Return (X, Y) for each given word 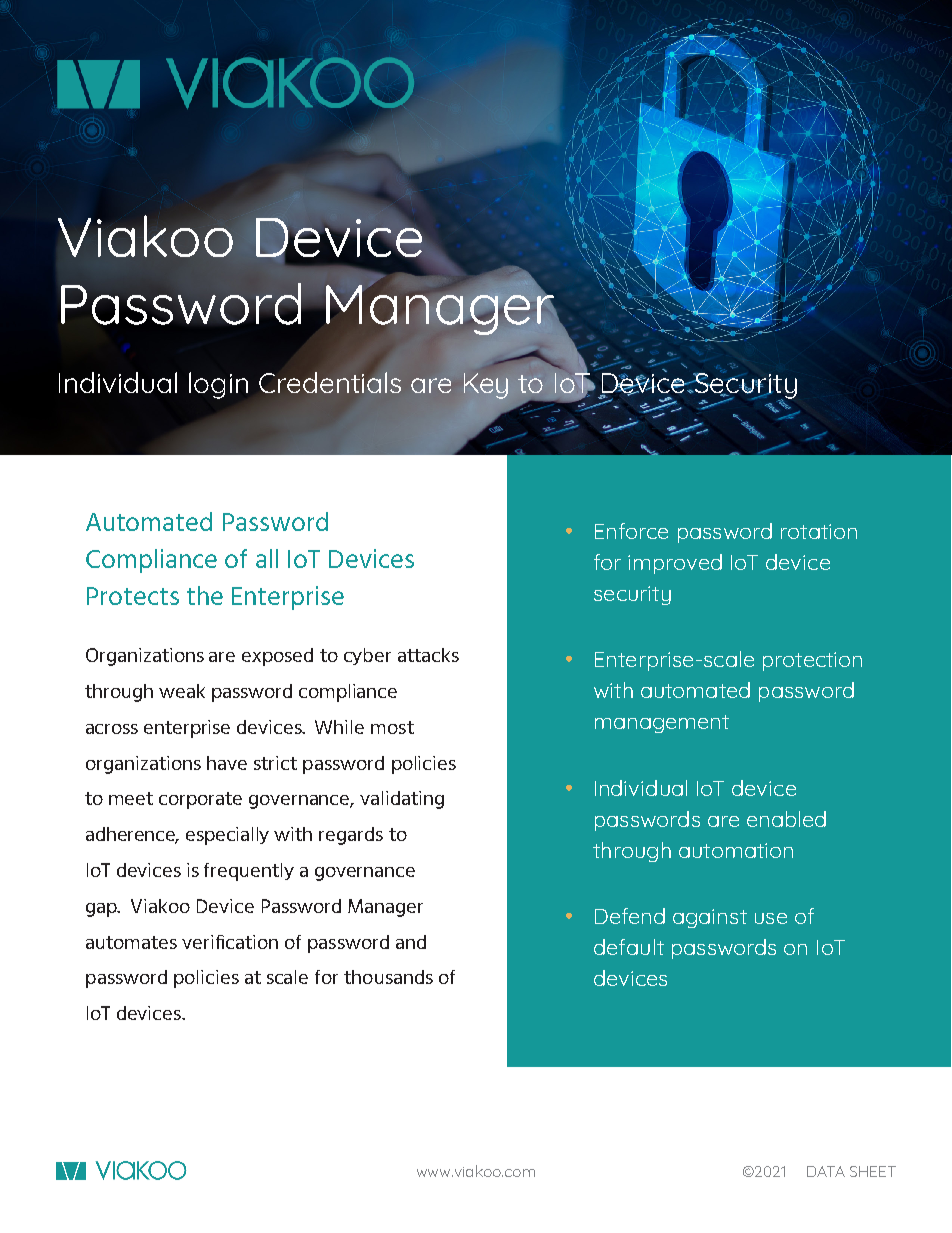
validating (402, 800)
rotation (819, 531)
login (218, 385)
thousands (388, 977)
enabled (786, 819)
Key (486, 386)
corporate (200, 800)
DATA (826, 1171)
